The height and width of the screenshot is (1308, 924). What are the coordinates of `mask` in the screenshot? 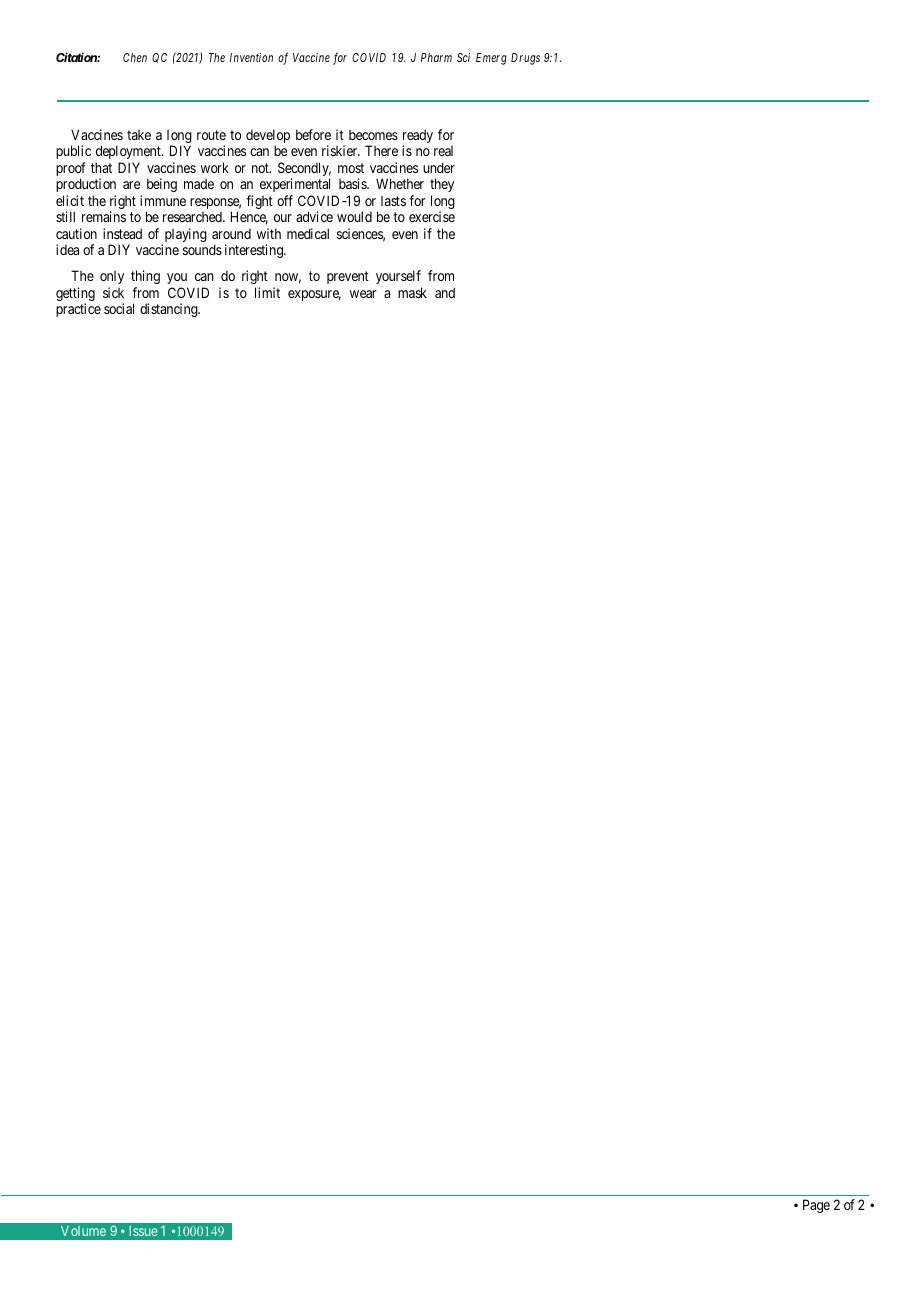 It's located at (412, 292).
